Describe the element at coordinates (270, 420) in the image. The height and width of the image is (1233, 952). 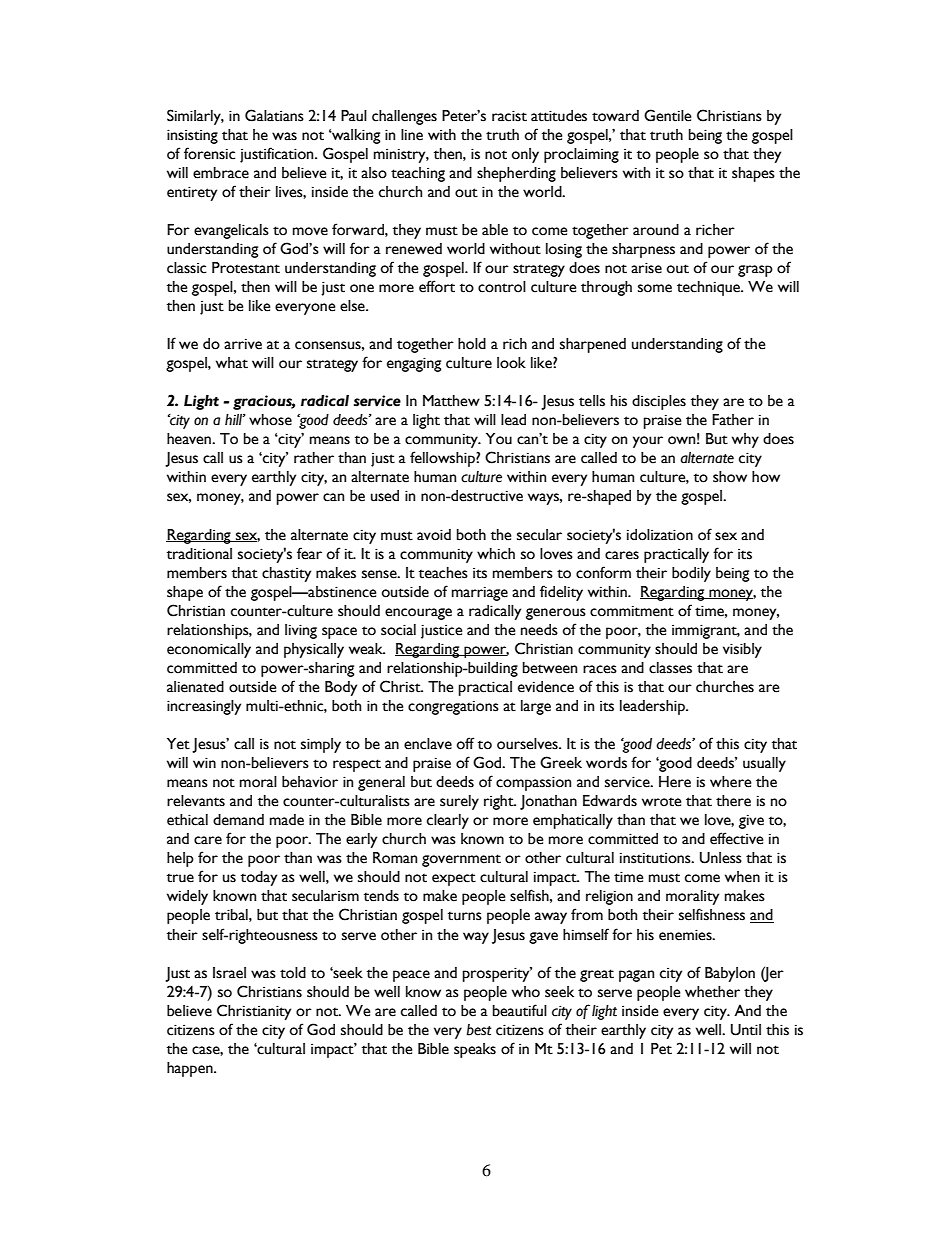
I see `whose` at that location.
